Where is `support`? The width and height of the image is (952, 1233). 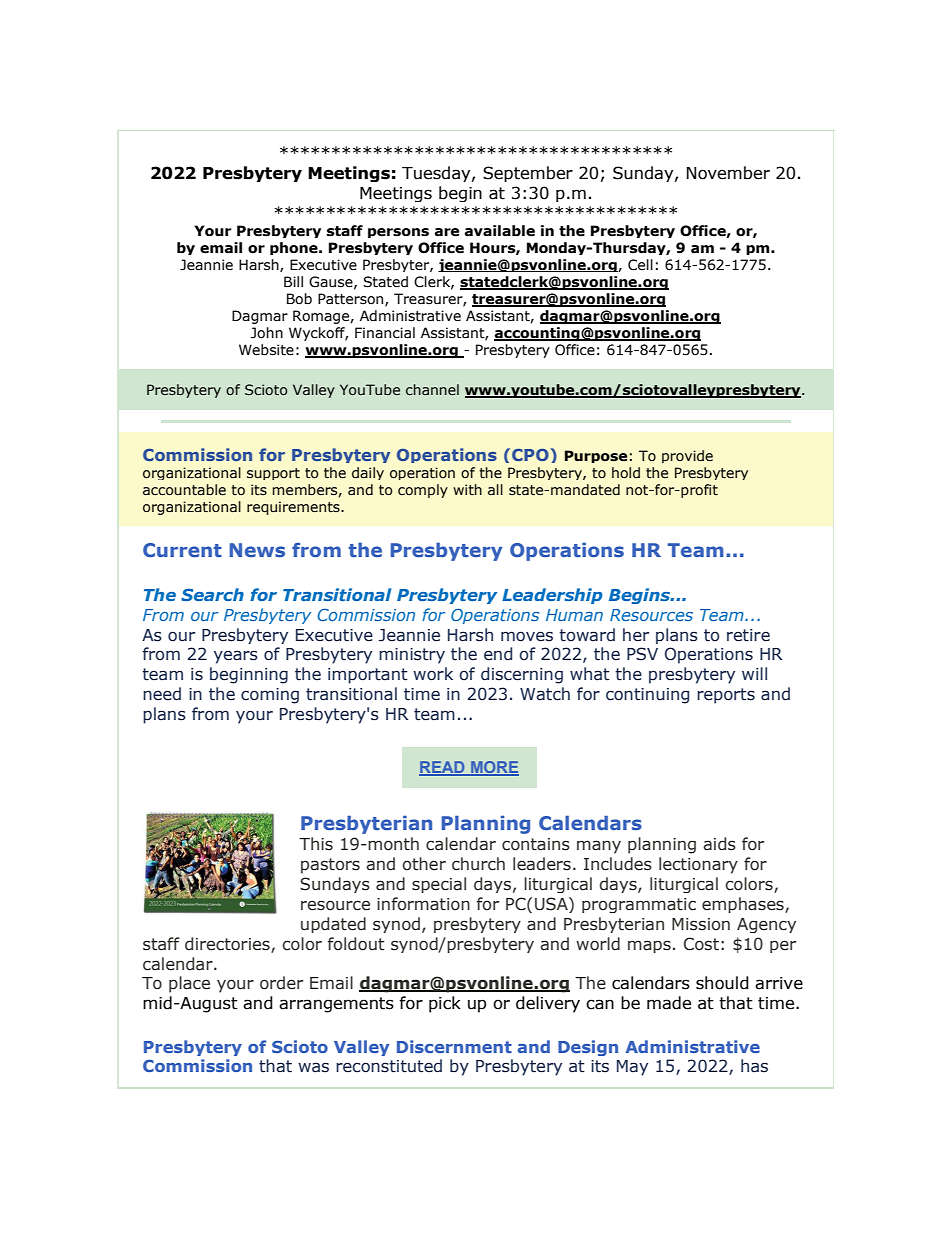 support is located at coordinates (273, 474).
